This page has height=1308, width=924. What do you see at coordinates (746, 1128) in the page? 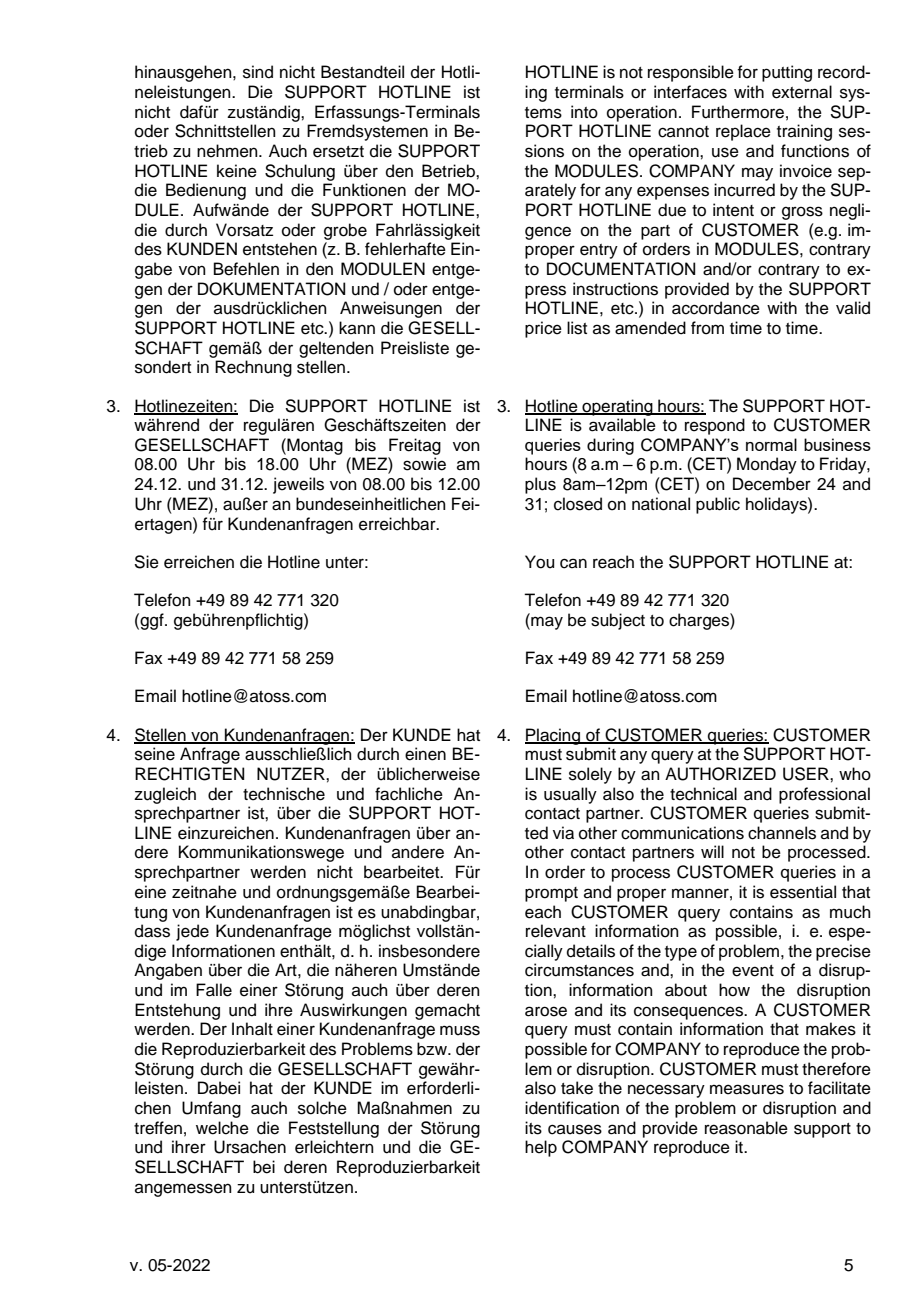
I see `reasonable` at bounding box center [746, 1128].
